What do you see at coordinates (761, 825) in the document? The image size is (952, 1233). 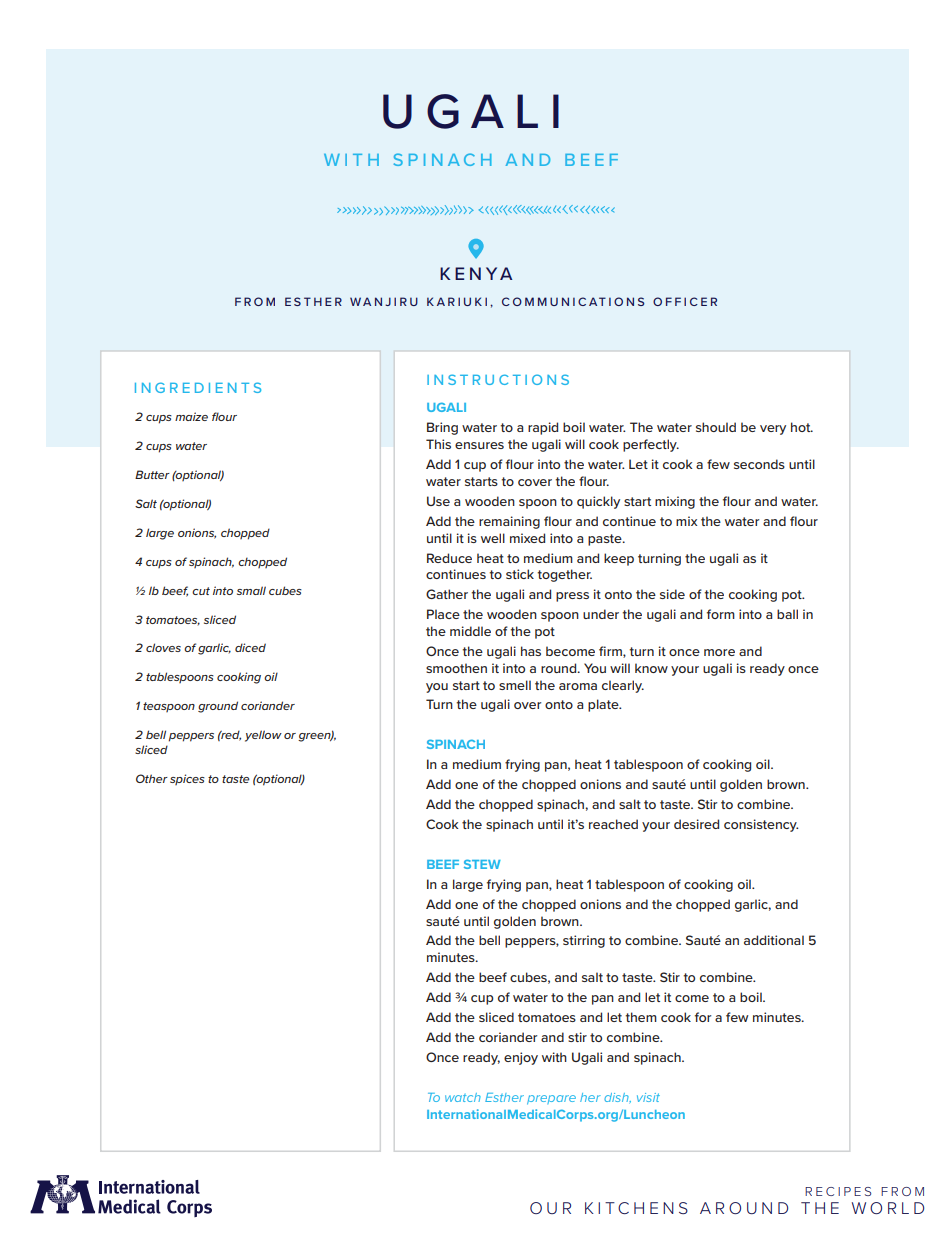 I see `consistency` at bounding box center [761, 825].
